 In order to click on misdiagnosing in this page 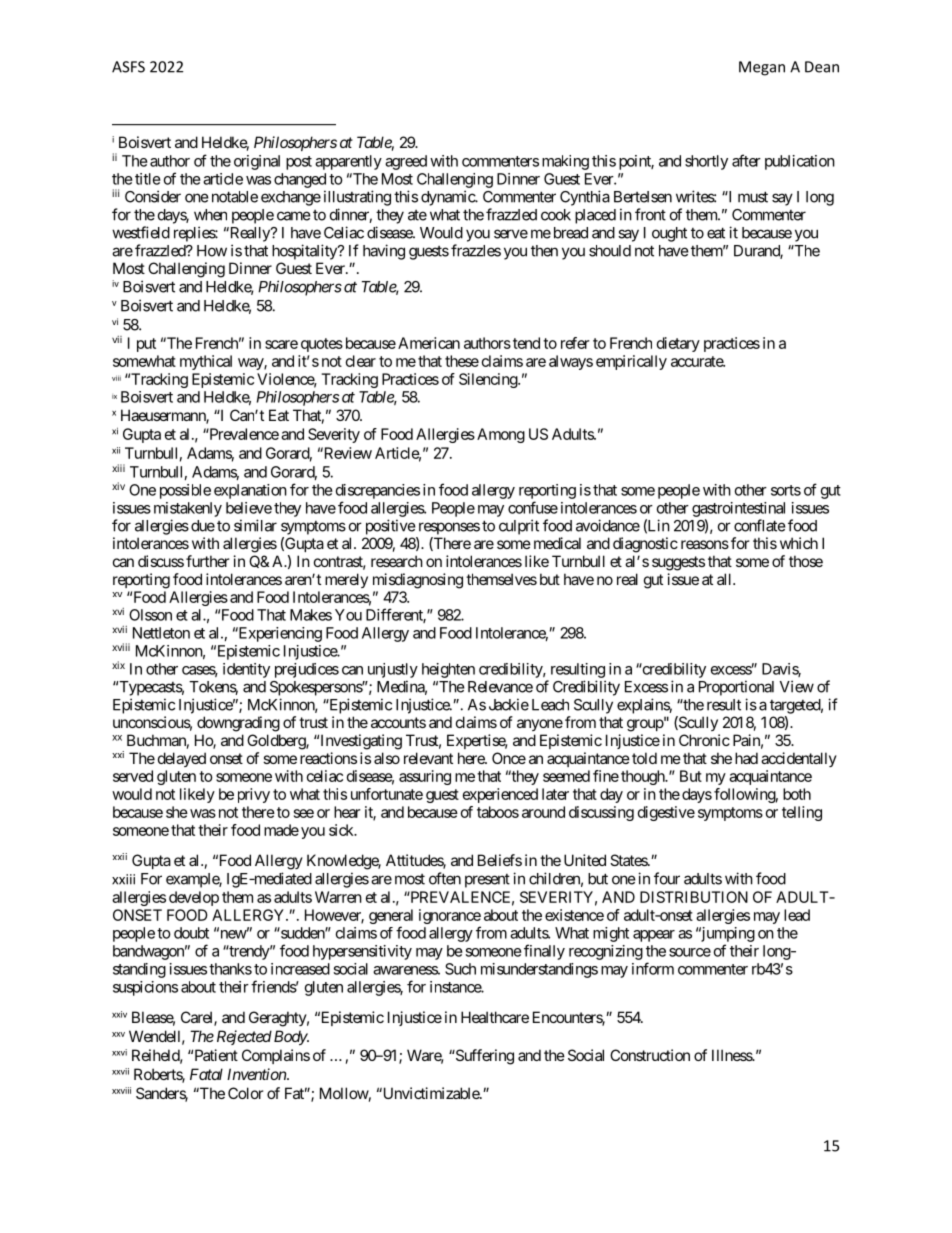, I will do `click(418, 581)`.
